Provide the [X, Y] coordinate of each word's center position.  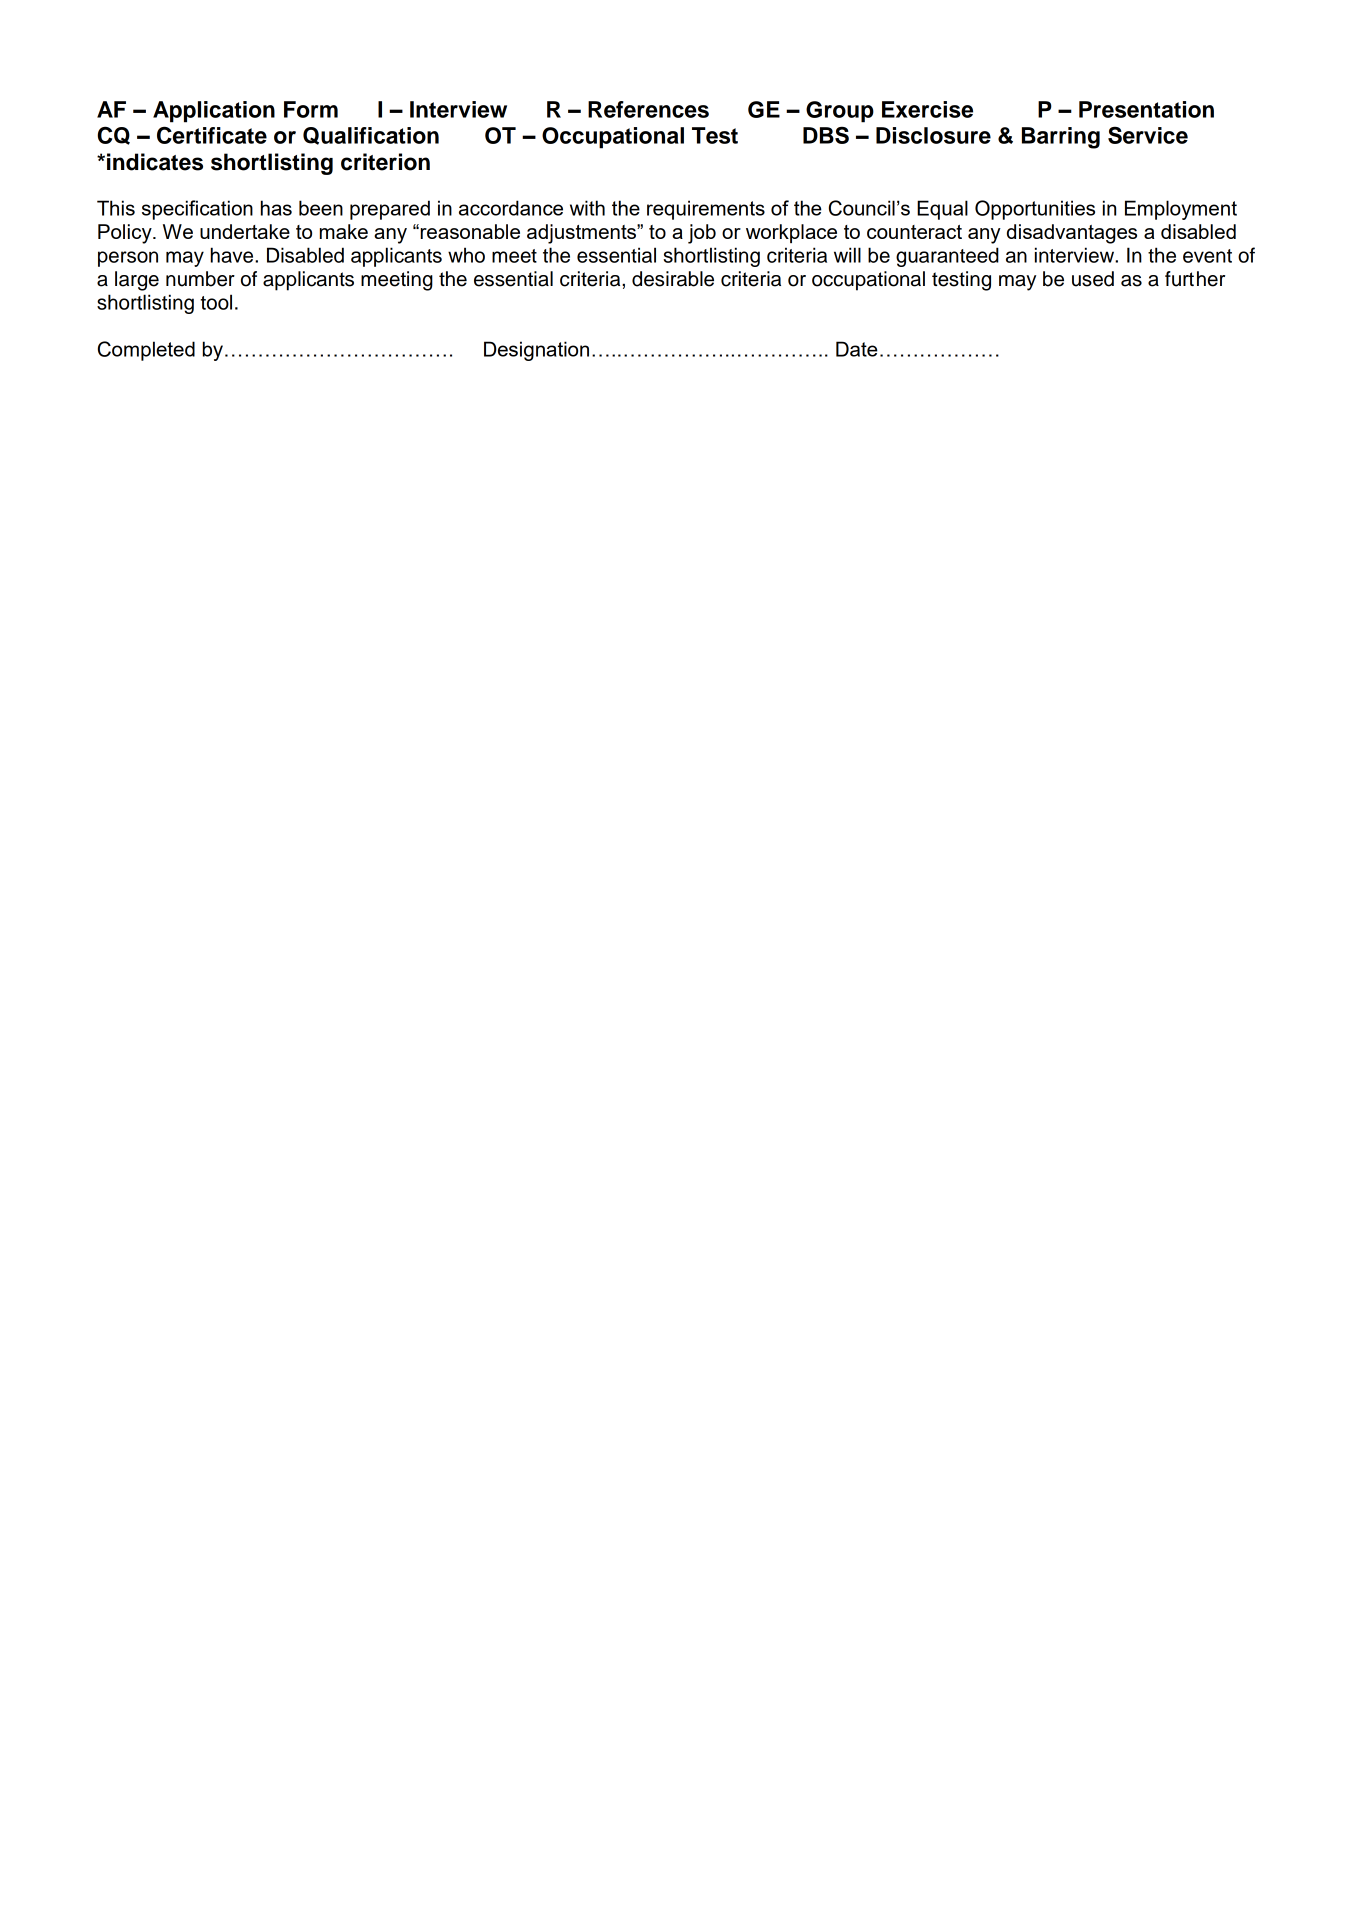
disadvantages [1072, 234]
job [702, 234]
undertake [245, 231]
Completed [146, 351]
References [648, 109]
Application [214, 112]
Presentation [1146, 109]
